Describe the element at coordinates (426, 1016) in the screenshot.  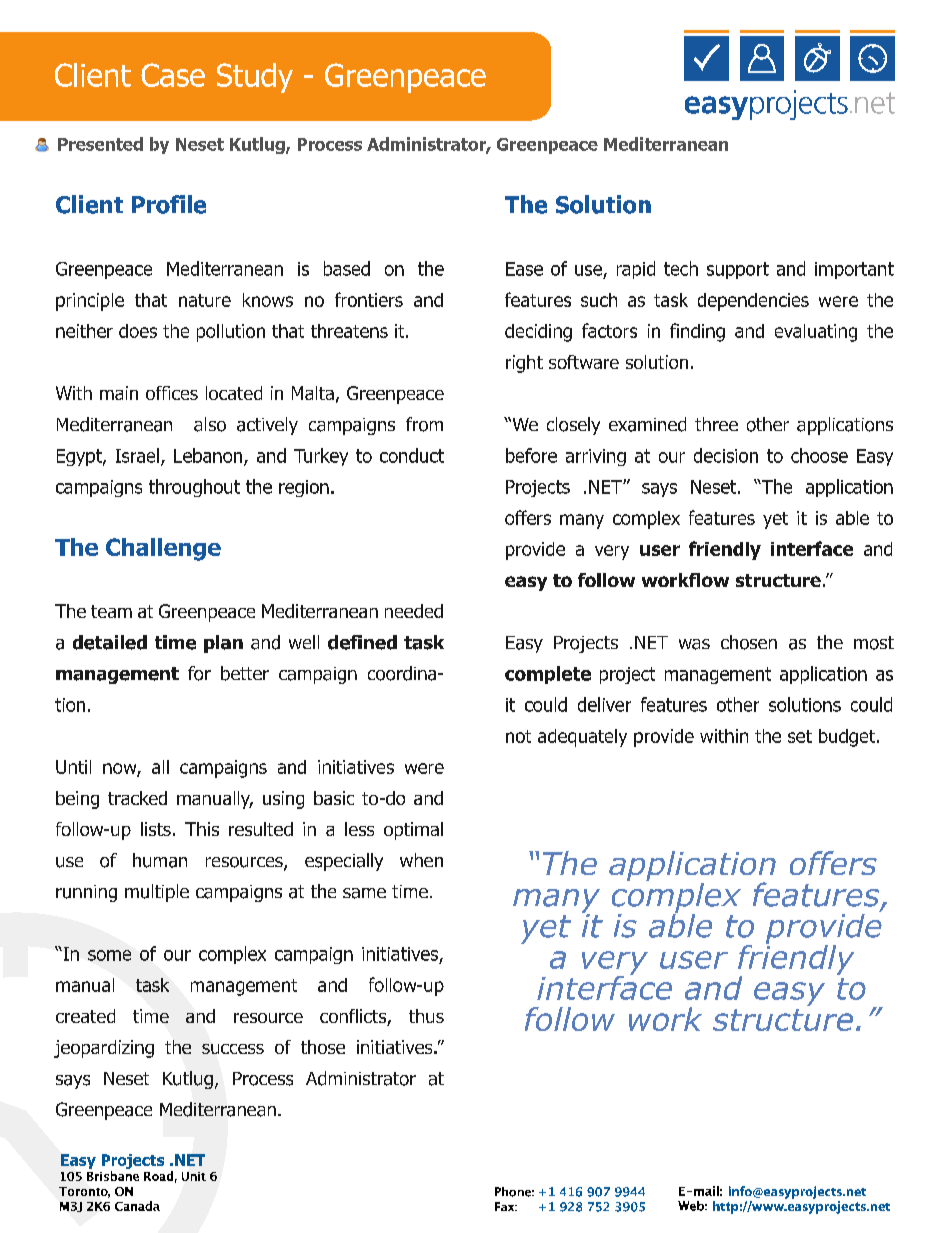
I see `thus` at that location.
